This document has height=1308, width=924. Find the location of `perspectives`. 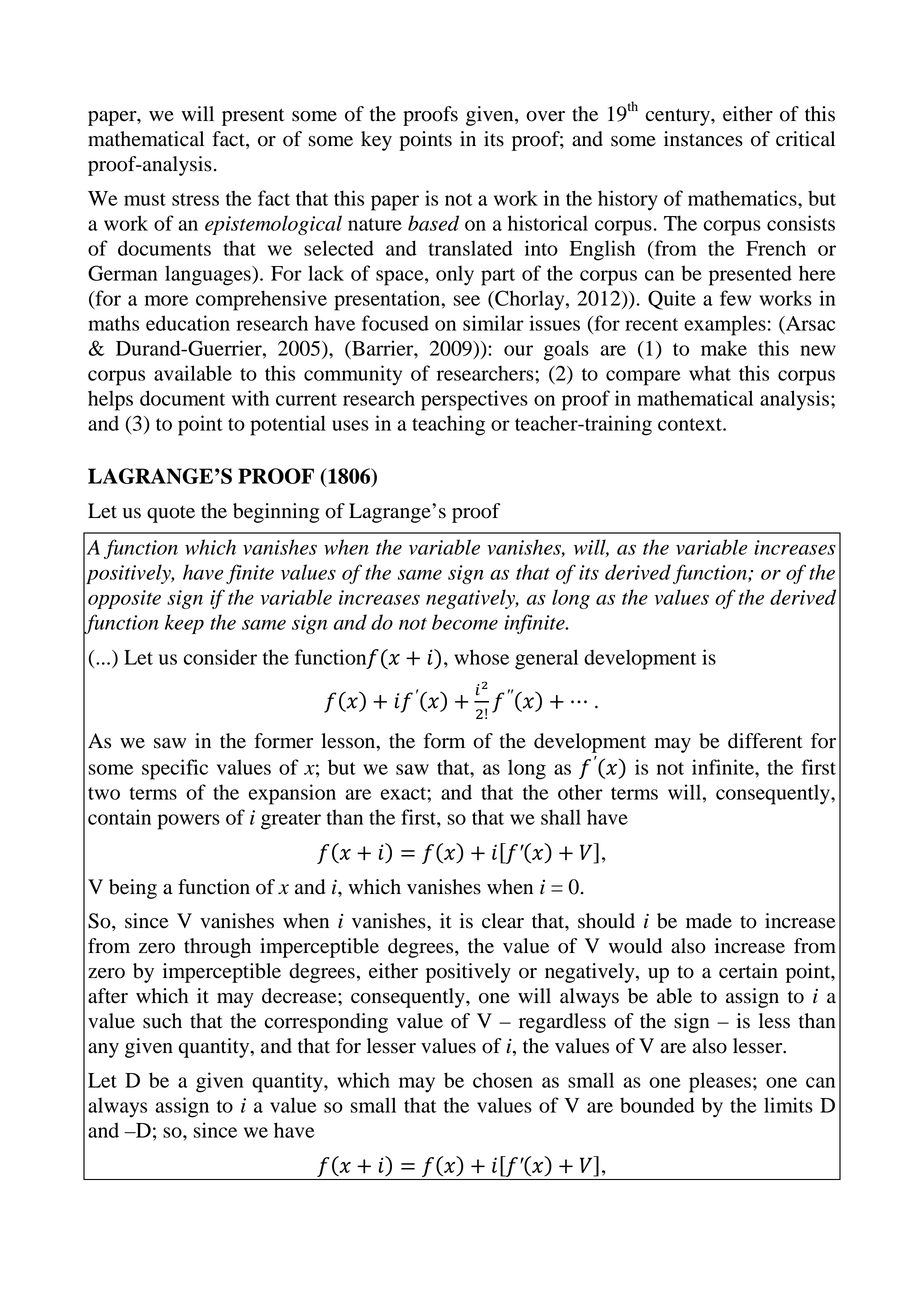

perspectives is located at coordinates (474, 400).
